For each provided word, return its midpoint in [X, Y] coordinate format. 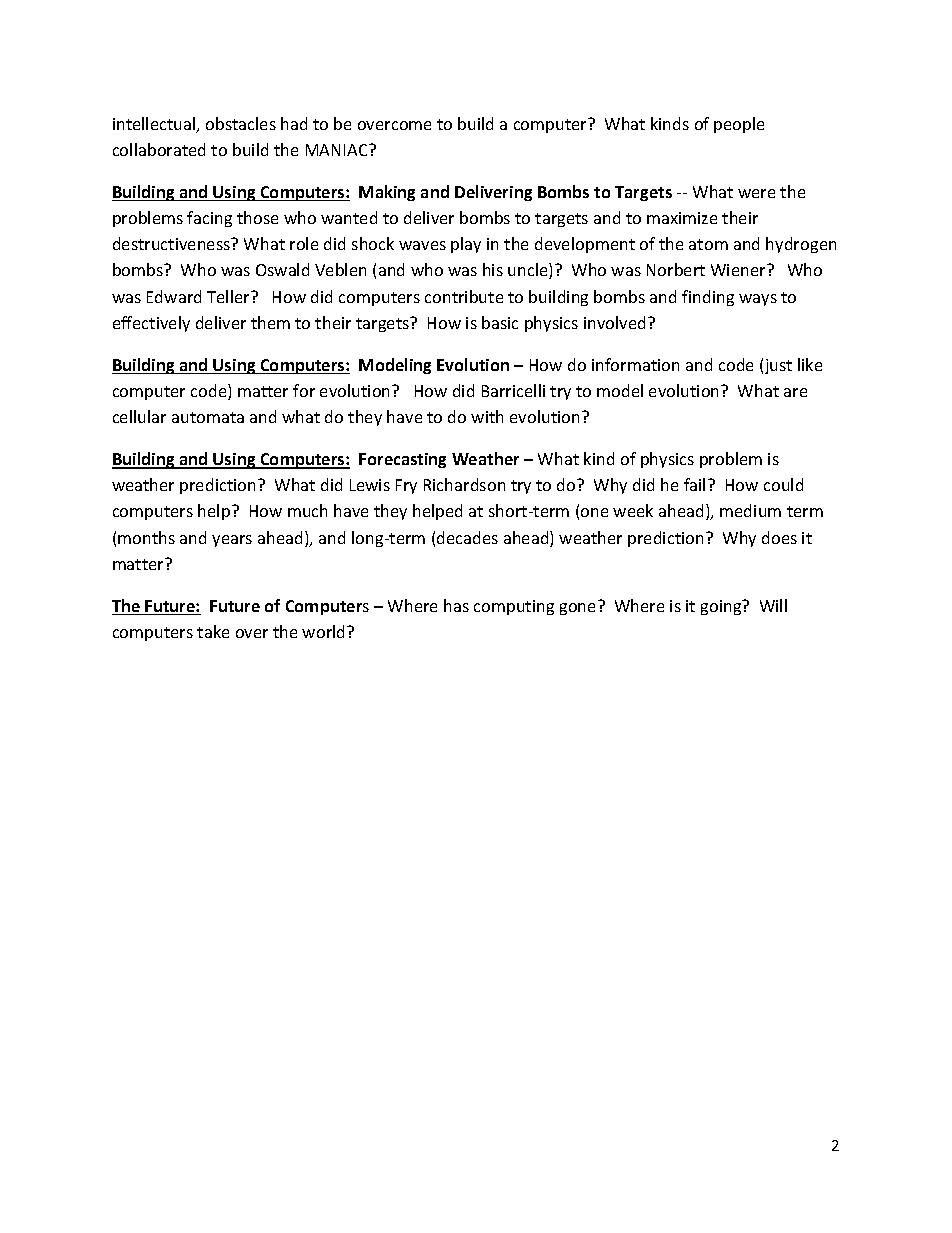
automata [208, 417]
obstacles [241, 123]
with [487, 416]
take [213, 631]
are [795, 392]
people [739, 125]
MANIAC [338, 150]
